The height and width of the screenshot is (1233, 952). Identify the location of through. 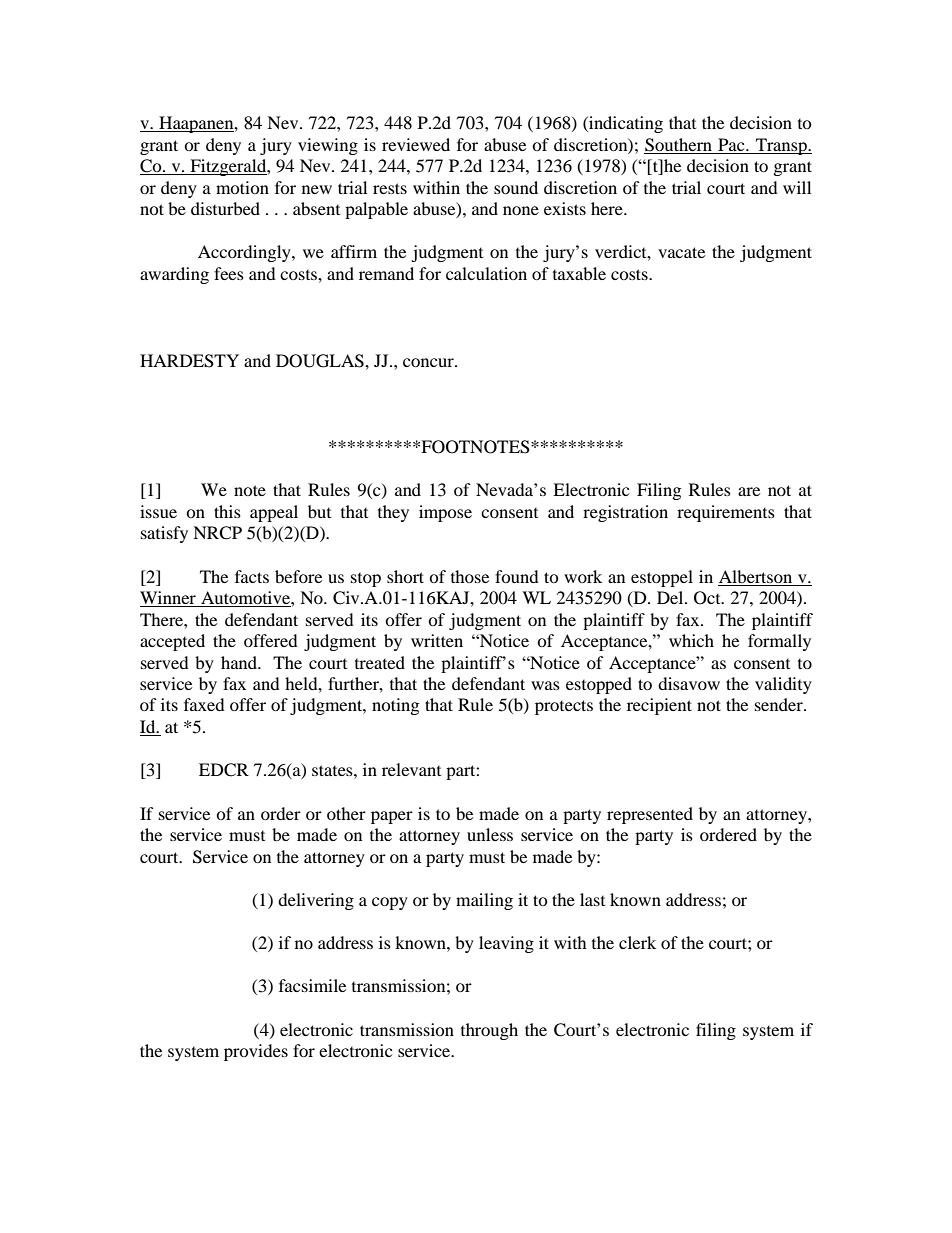
(489, 1031).
